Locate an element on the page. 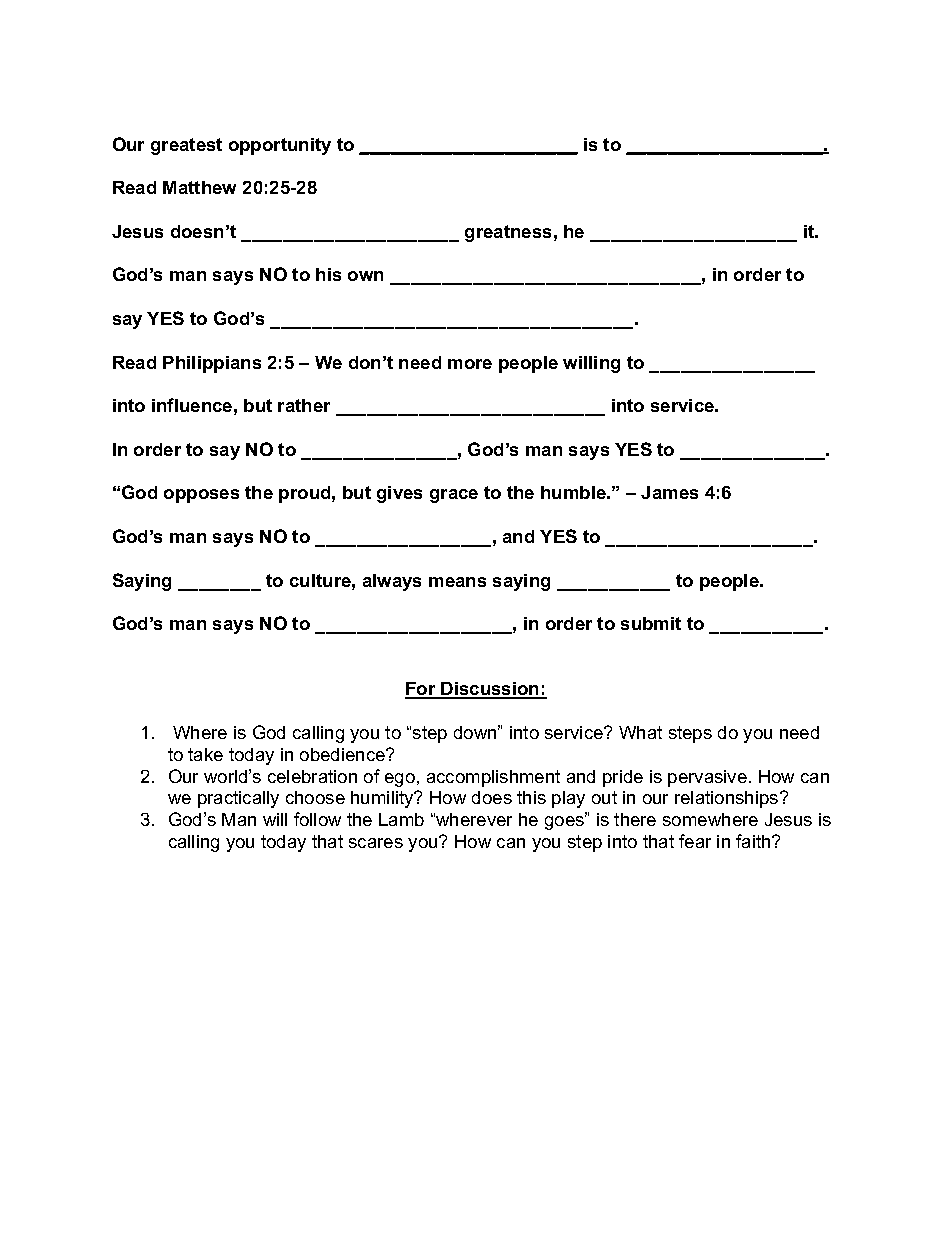 The image size is (952, 1233). more is located at coordinates (470, 364).
